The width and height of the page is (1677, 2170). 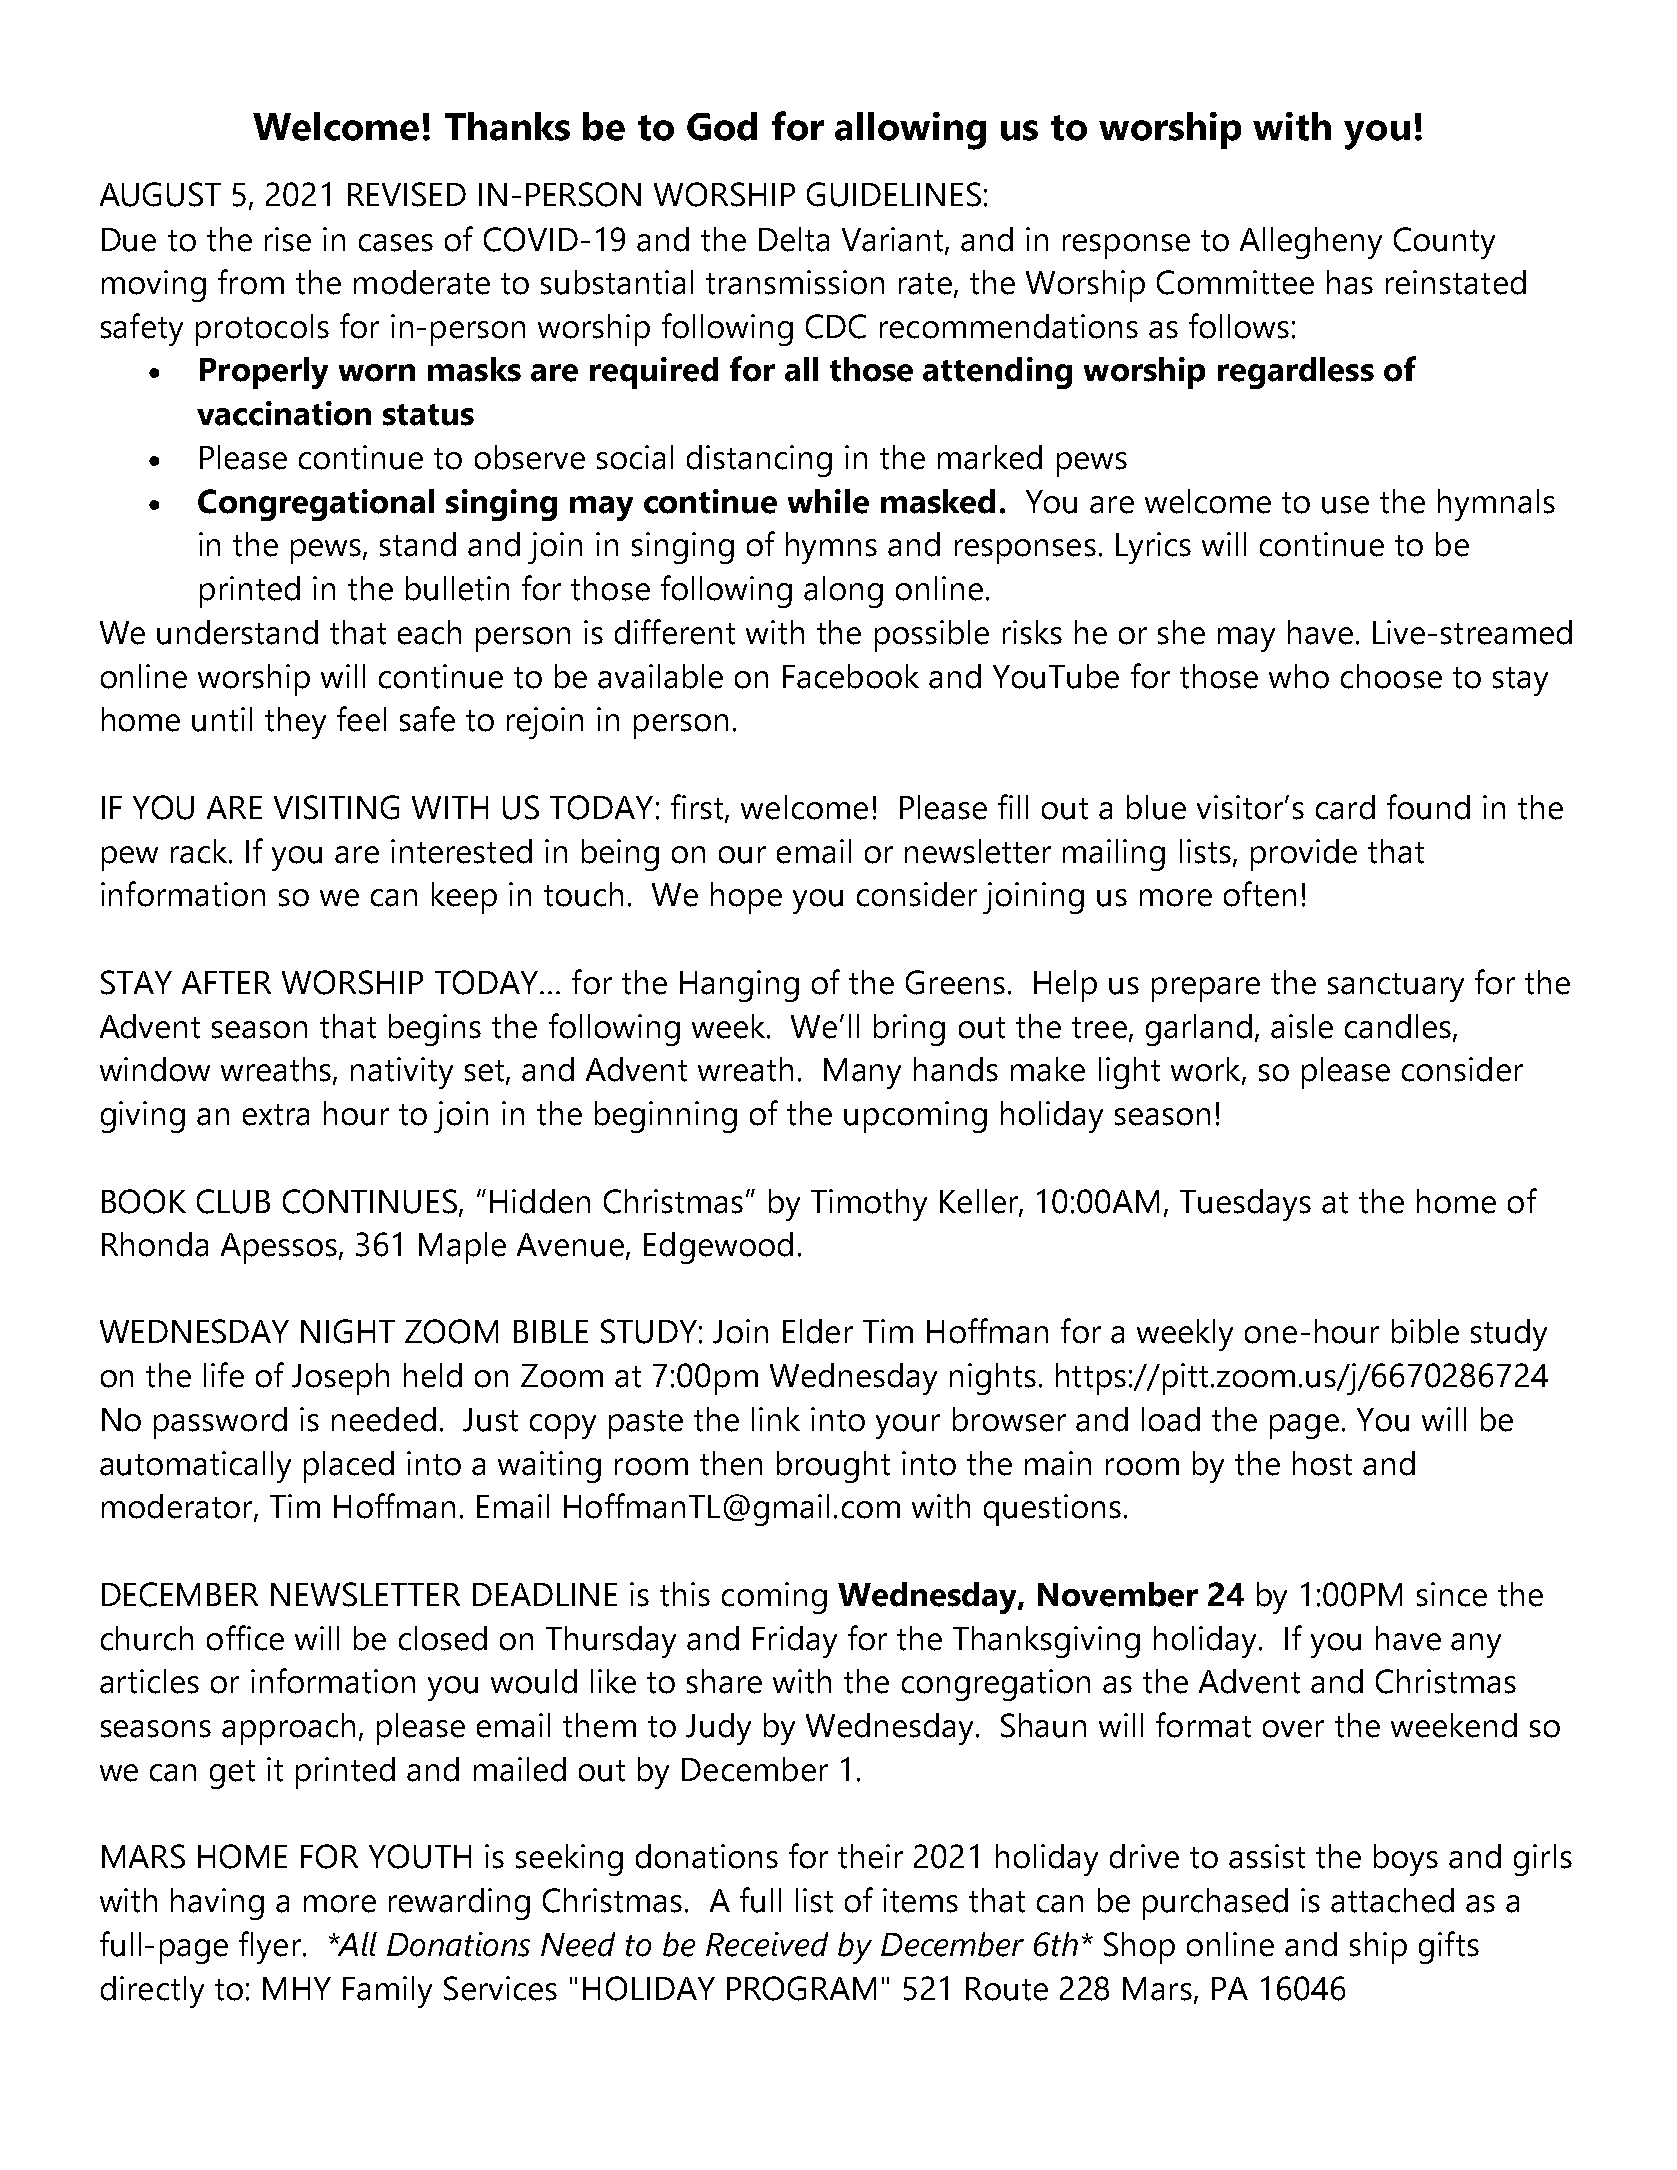 I want to click on Allegheny, so click(x=1311, y=243).
